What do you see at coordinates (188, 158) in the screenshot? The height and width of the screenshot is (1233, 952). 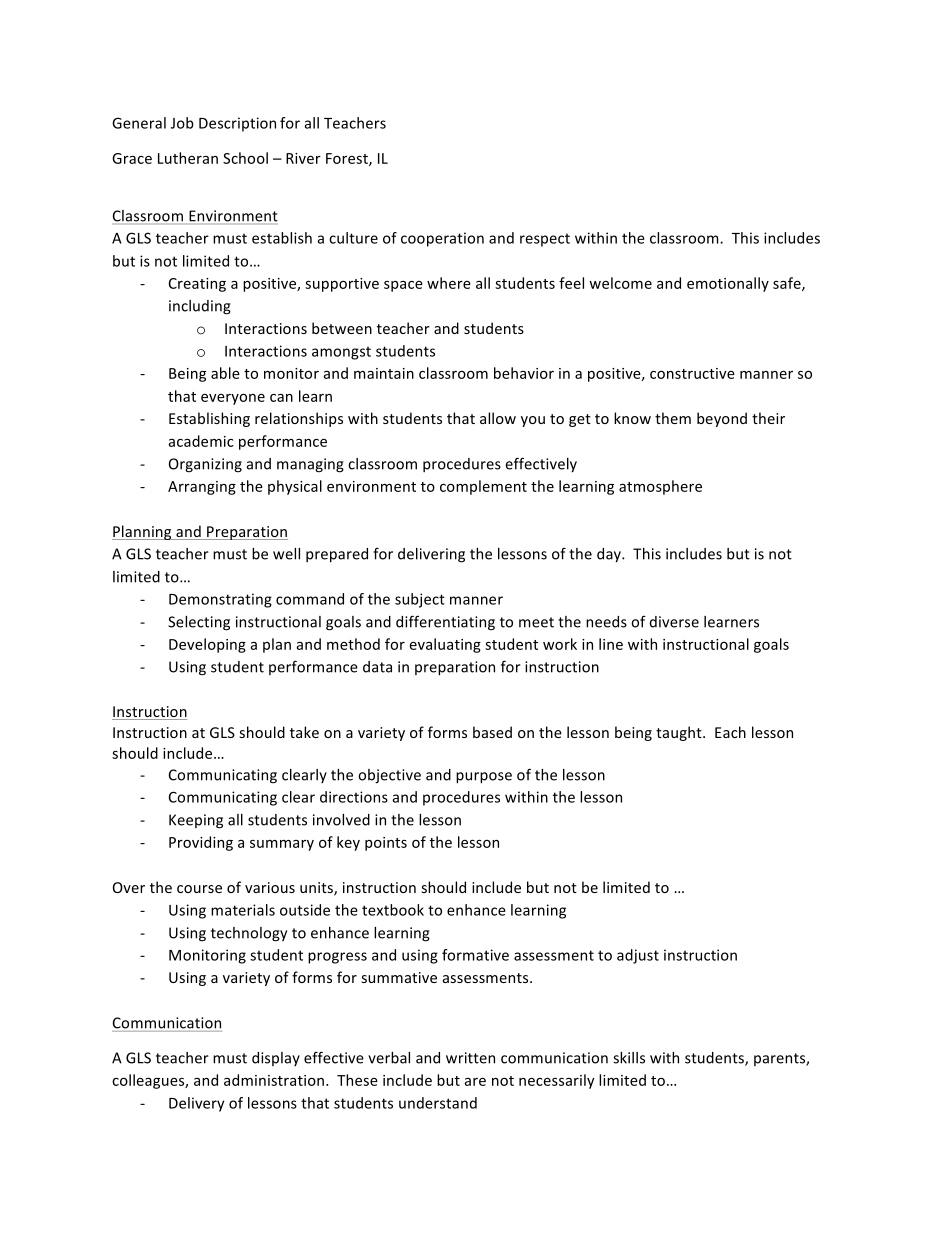 I see `Lutheran` at bounding box center [188, 158].
